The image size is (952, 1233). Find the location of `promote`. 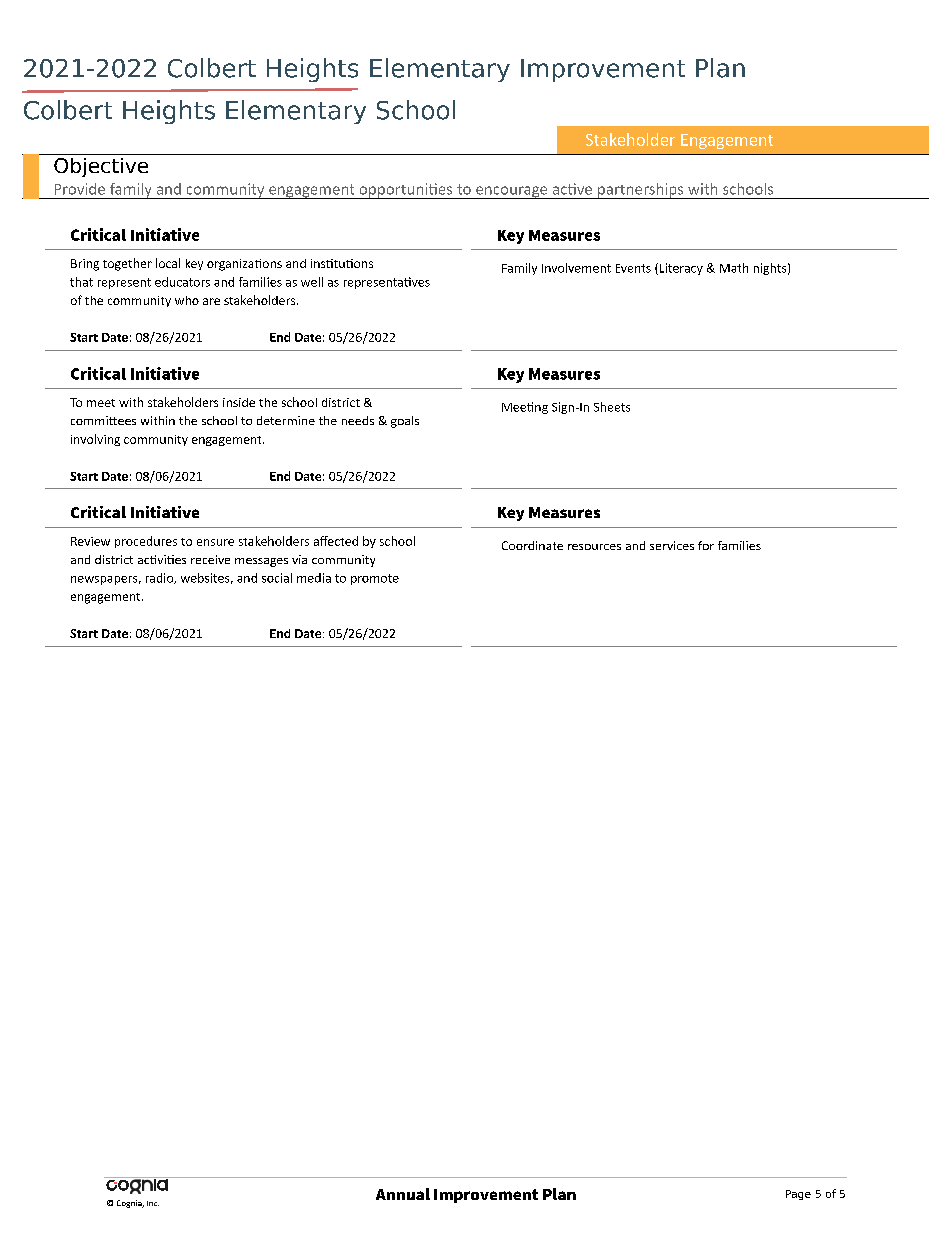

promote is located at coordinates (375, 579).
